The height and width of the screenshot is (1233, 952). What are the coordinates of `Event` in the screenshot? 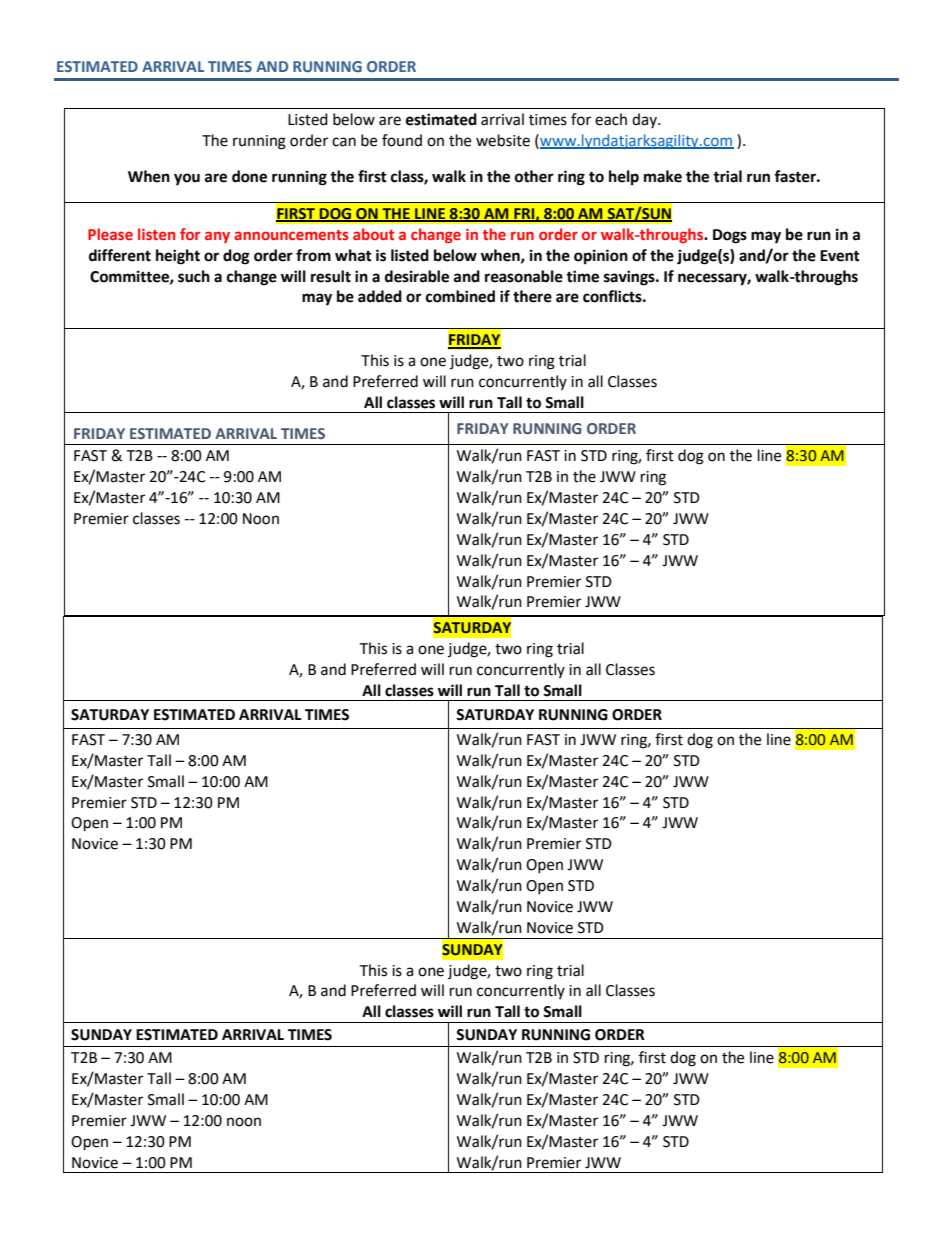 It's located at (840, 256).
